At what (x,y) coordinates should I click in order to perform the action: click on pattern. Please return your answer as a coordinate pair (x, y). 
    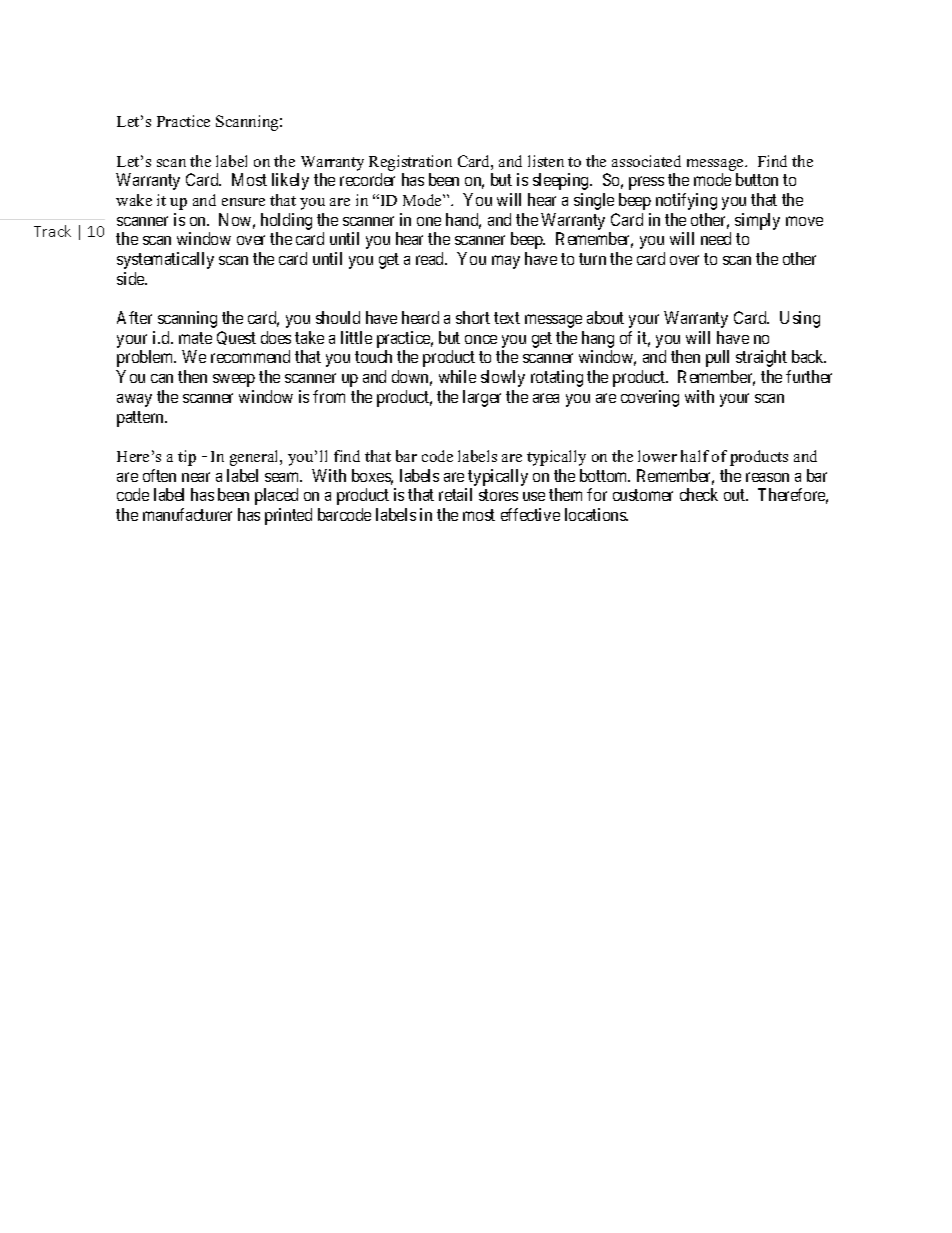
    Looking at the image, I should click on (142, 419).
